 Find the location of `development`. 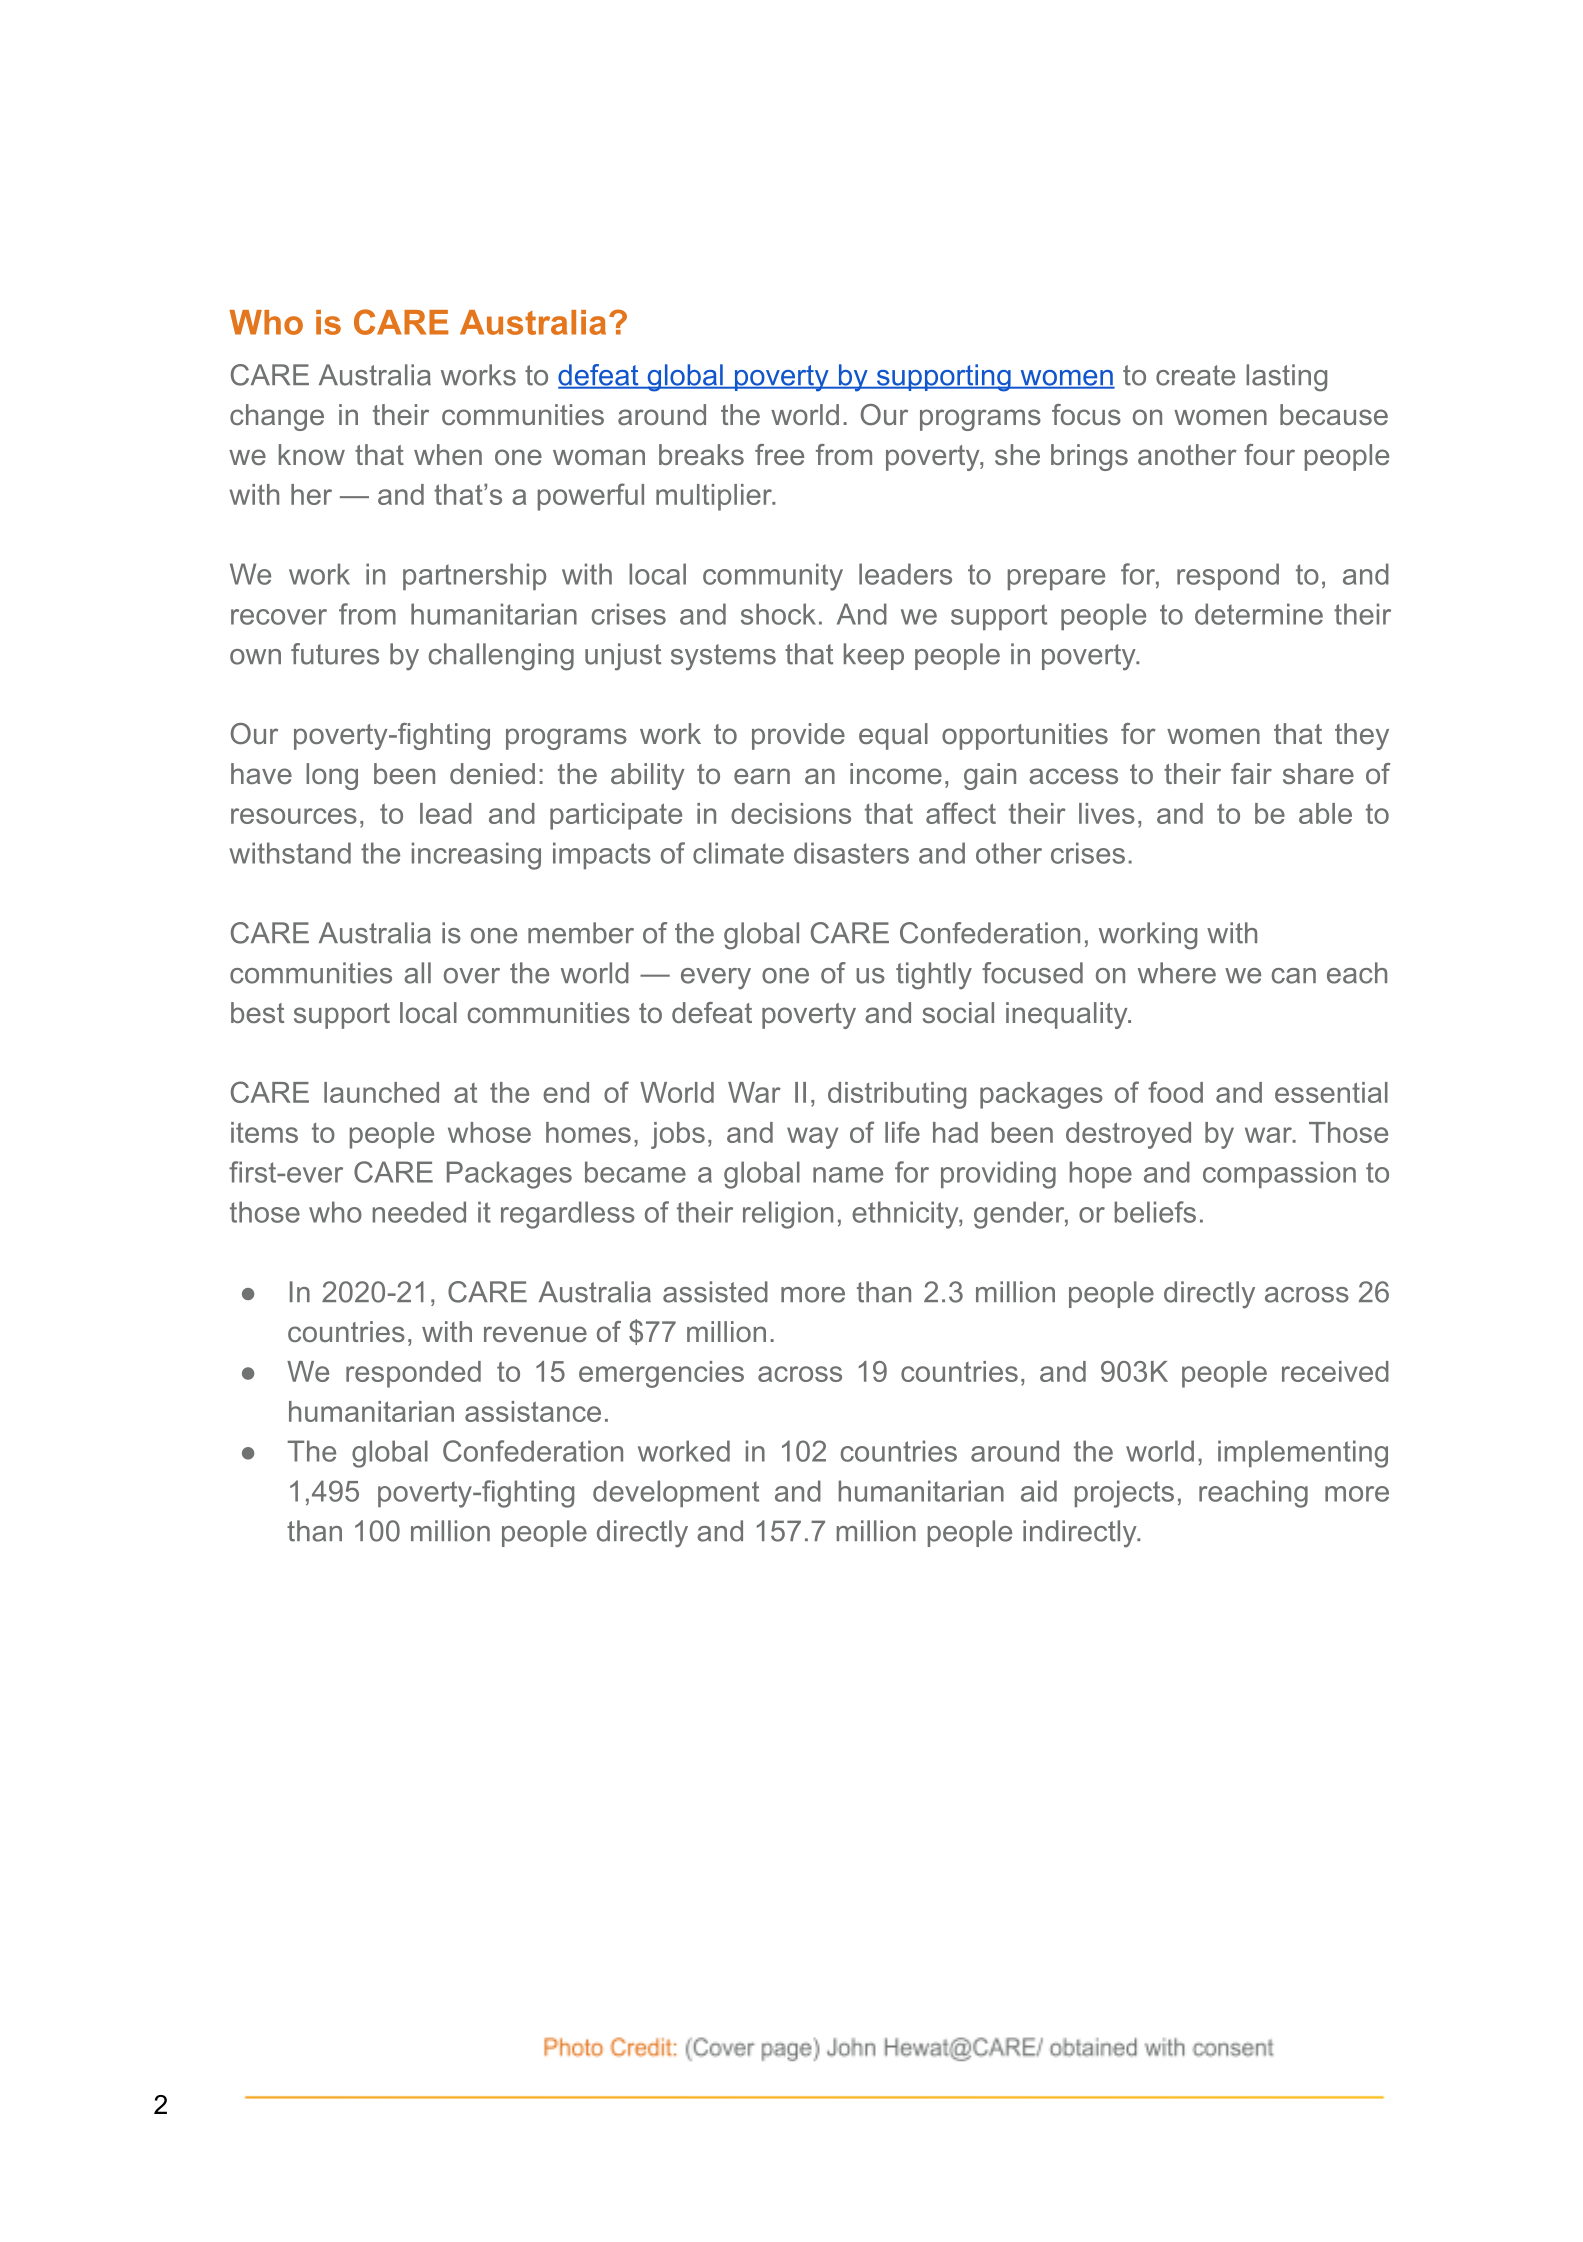

development is located at coordinates (676, 1493).
